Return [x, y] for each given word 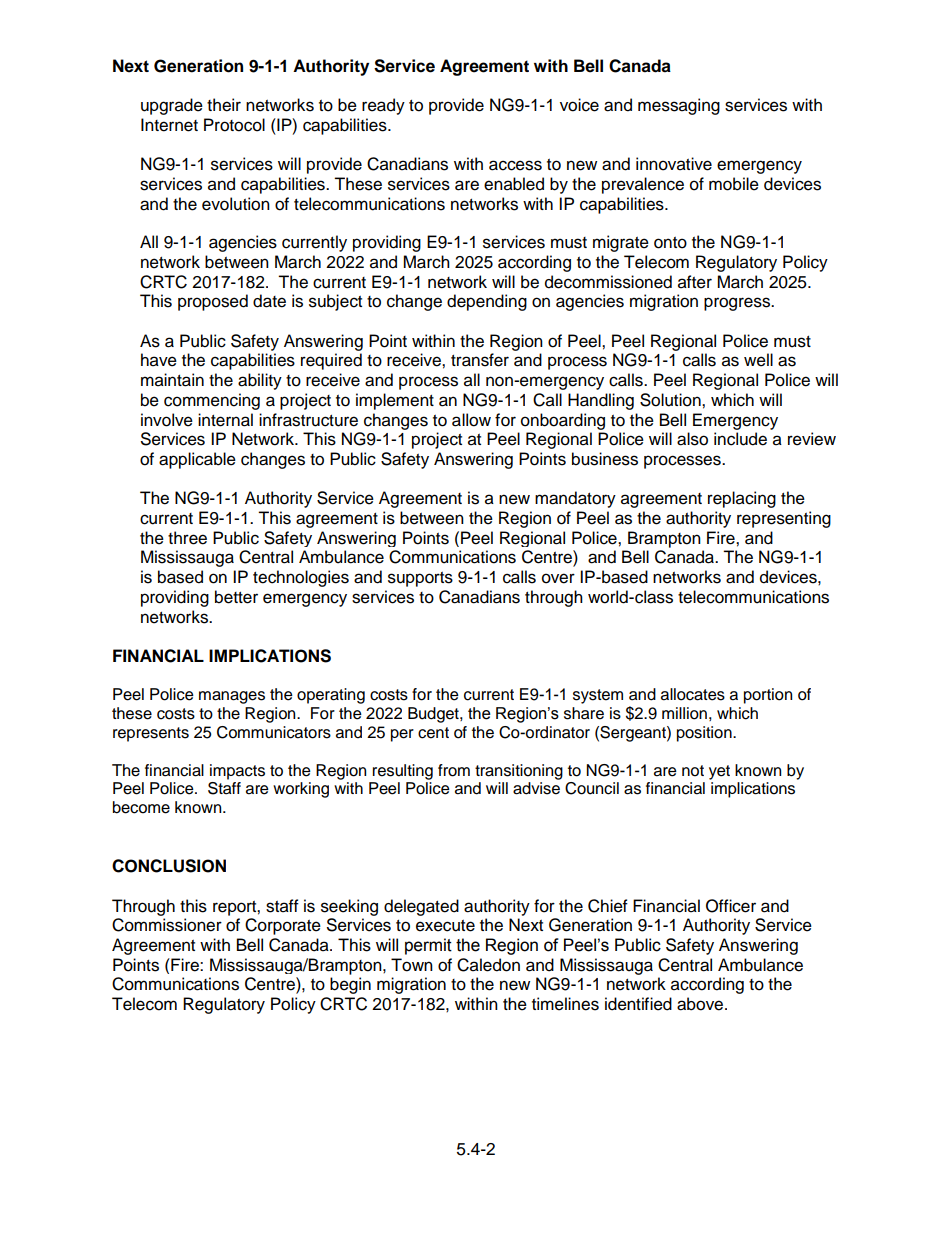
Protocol [234, 125]
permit [428, 946]
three [187, 538]
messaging [679, 106]
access [515, 165]
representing [784, 519]
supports [420, 579]
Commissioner [167, 925]
